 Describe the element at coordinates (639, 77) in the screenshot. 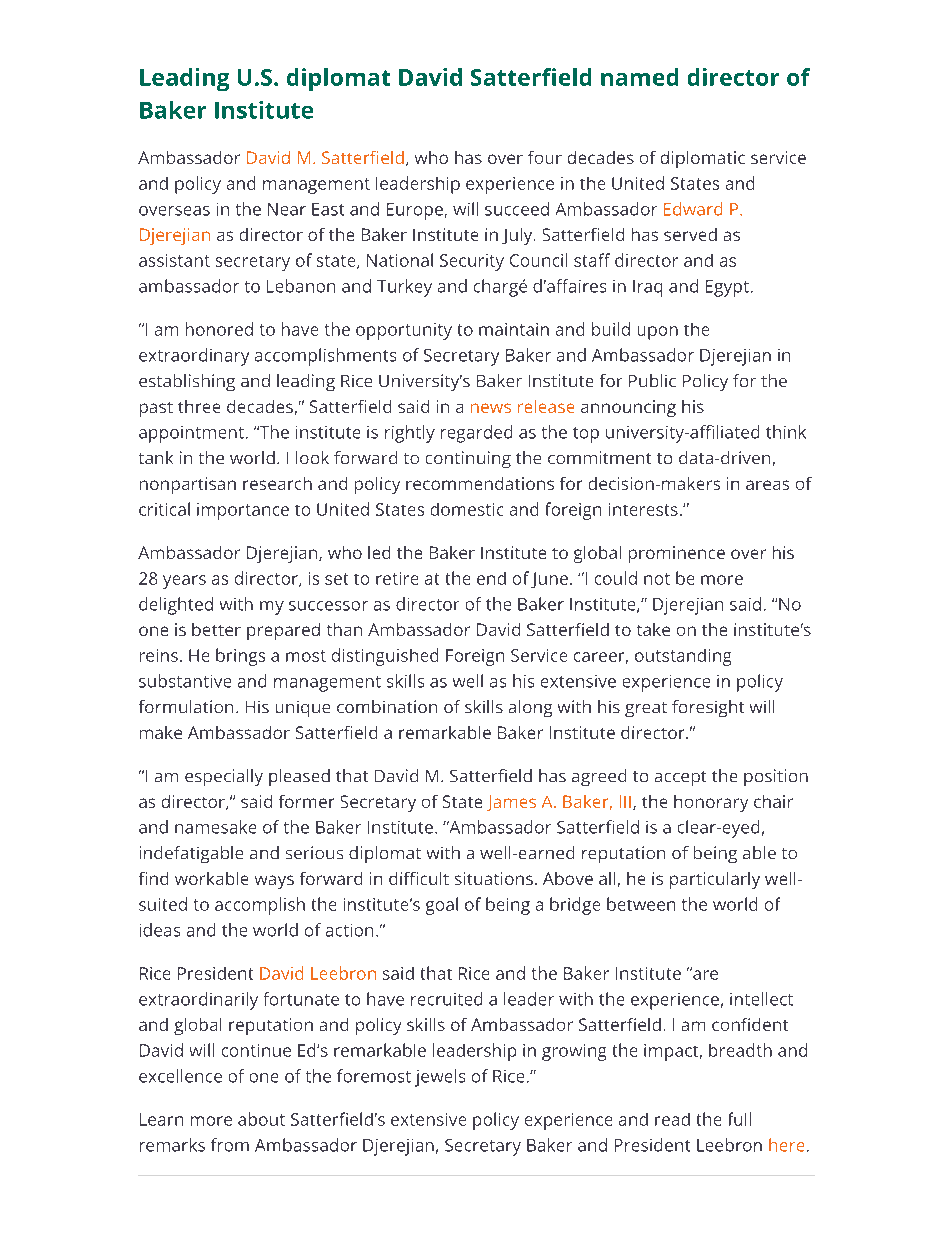

I see `named` at that location.
